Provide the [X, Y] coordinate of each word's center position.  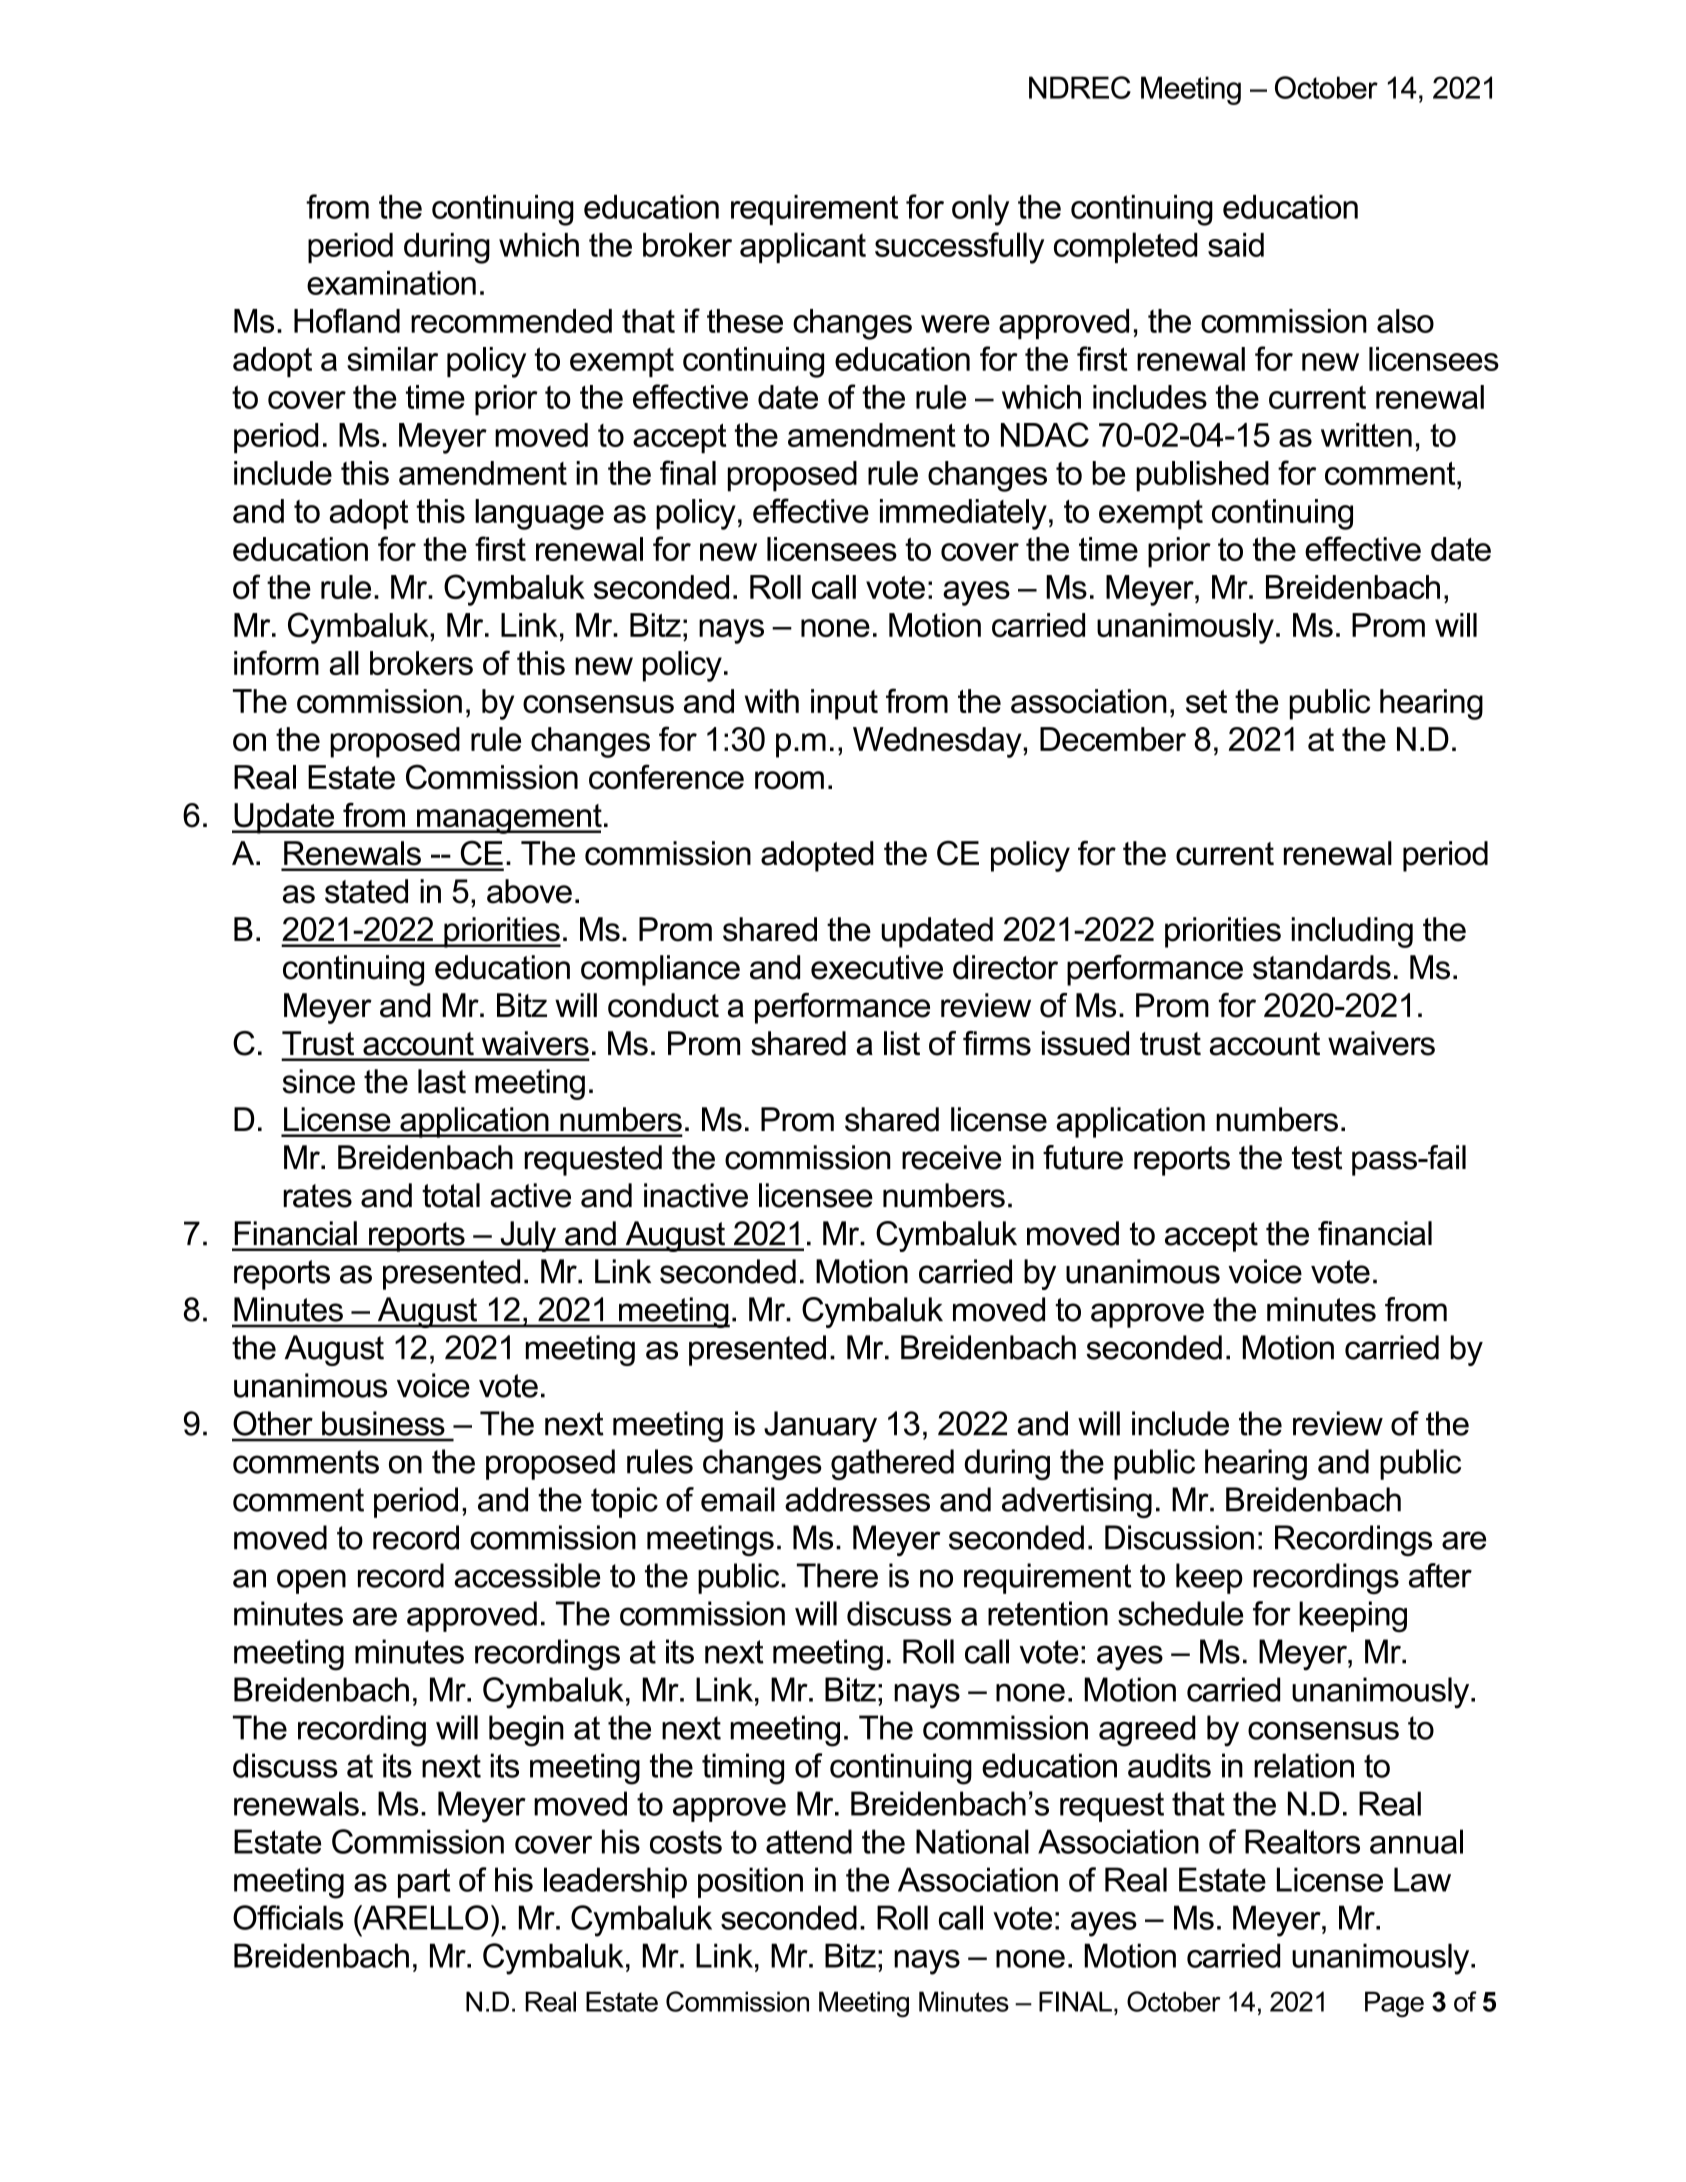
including [1352, 932]
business [383, 1423]
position [750, 1882]
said [1236, 245]
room [789, 780]
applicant [803, 247]
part [424, 1883]
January [820, 1426]
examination [391, 283]
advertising [1077, 1502]
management [508, 819]
